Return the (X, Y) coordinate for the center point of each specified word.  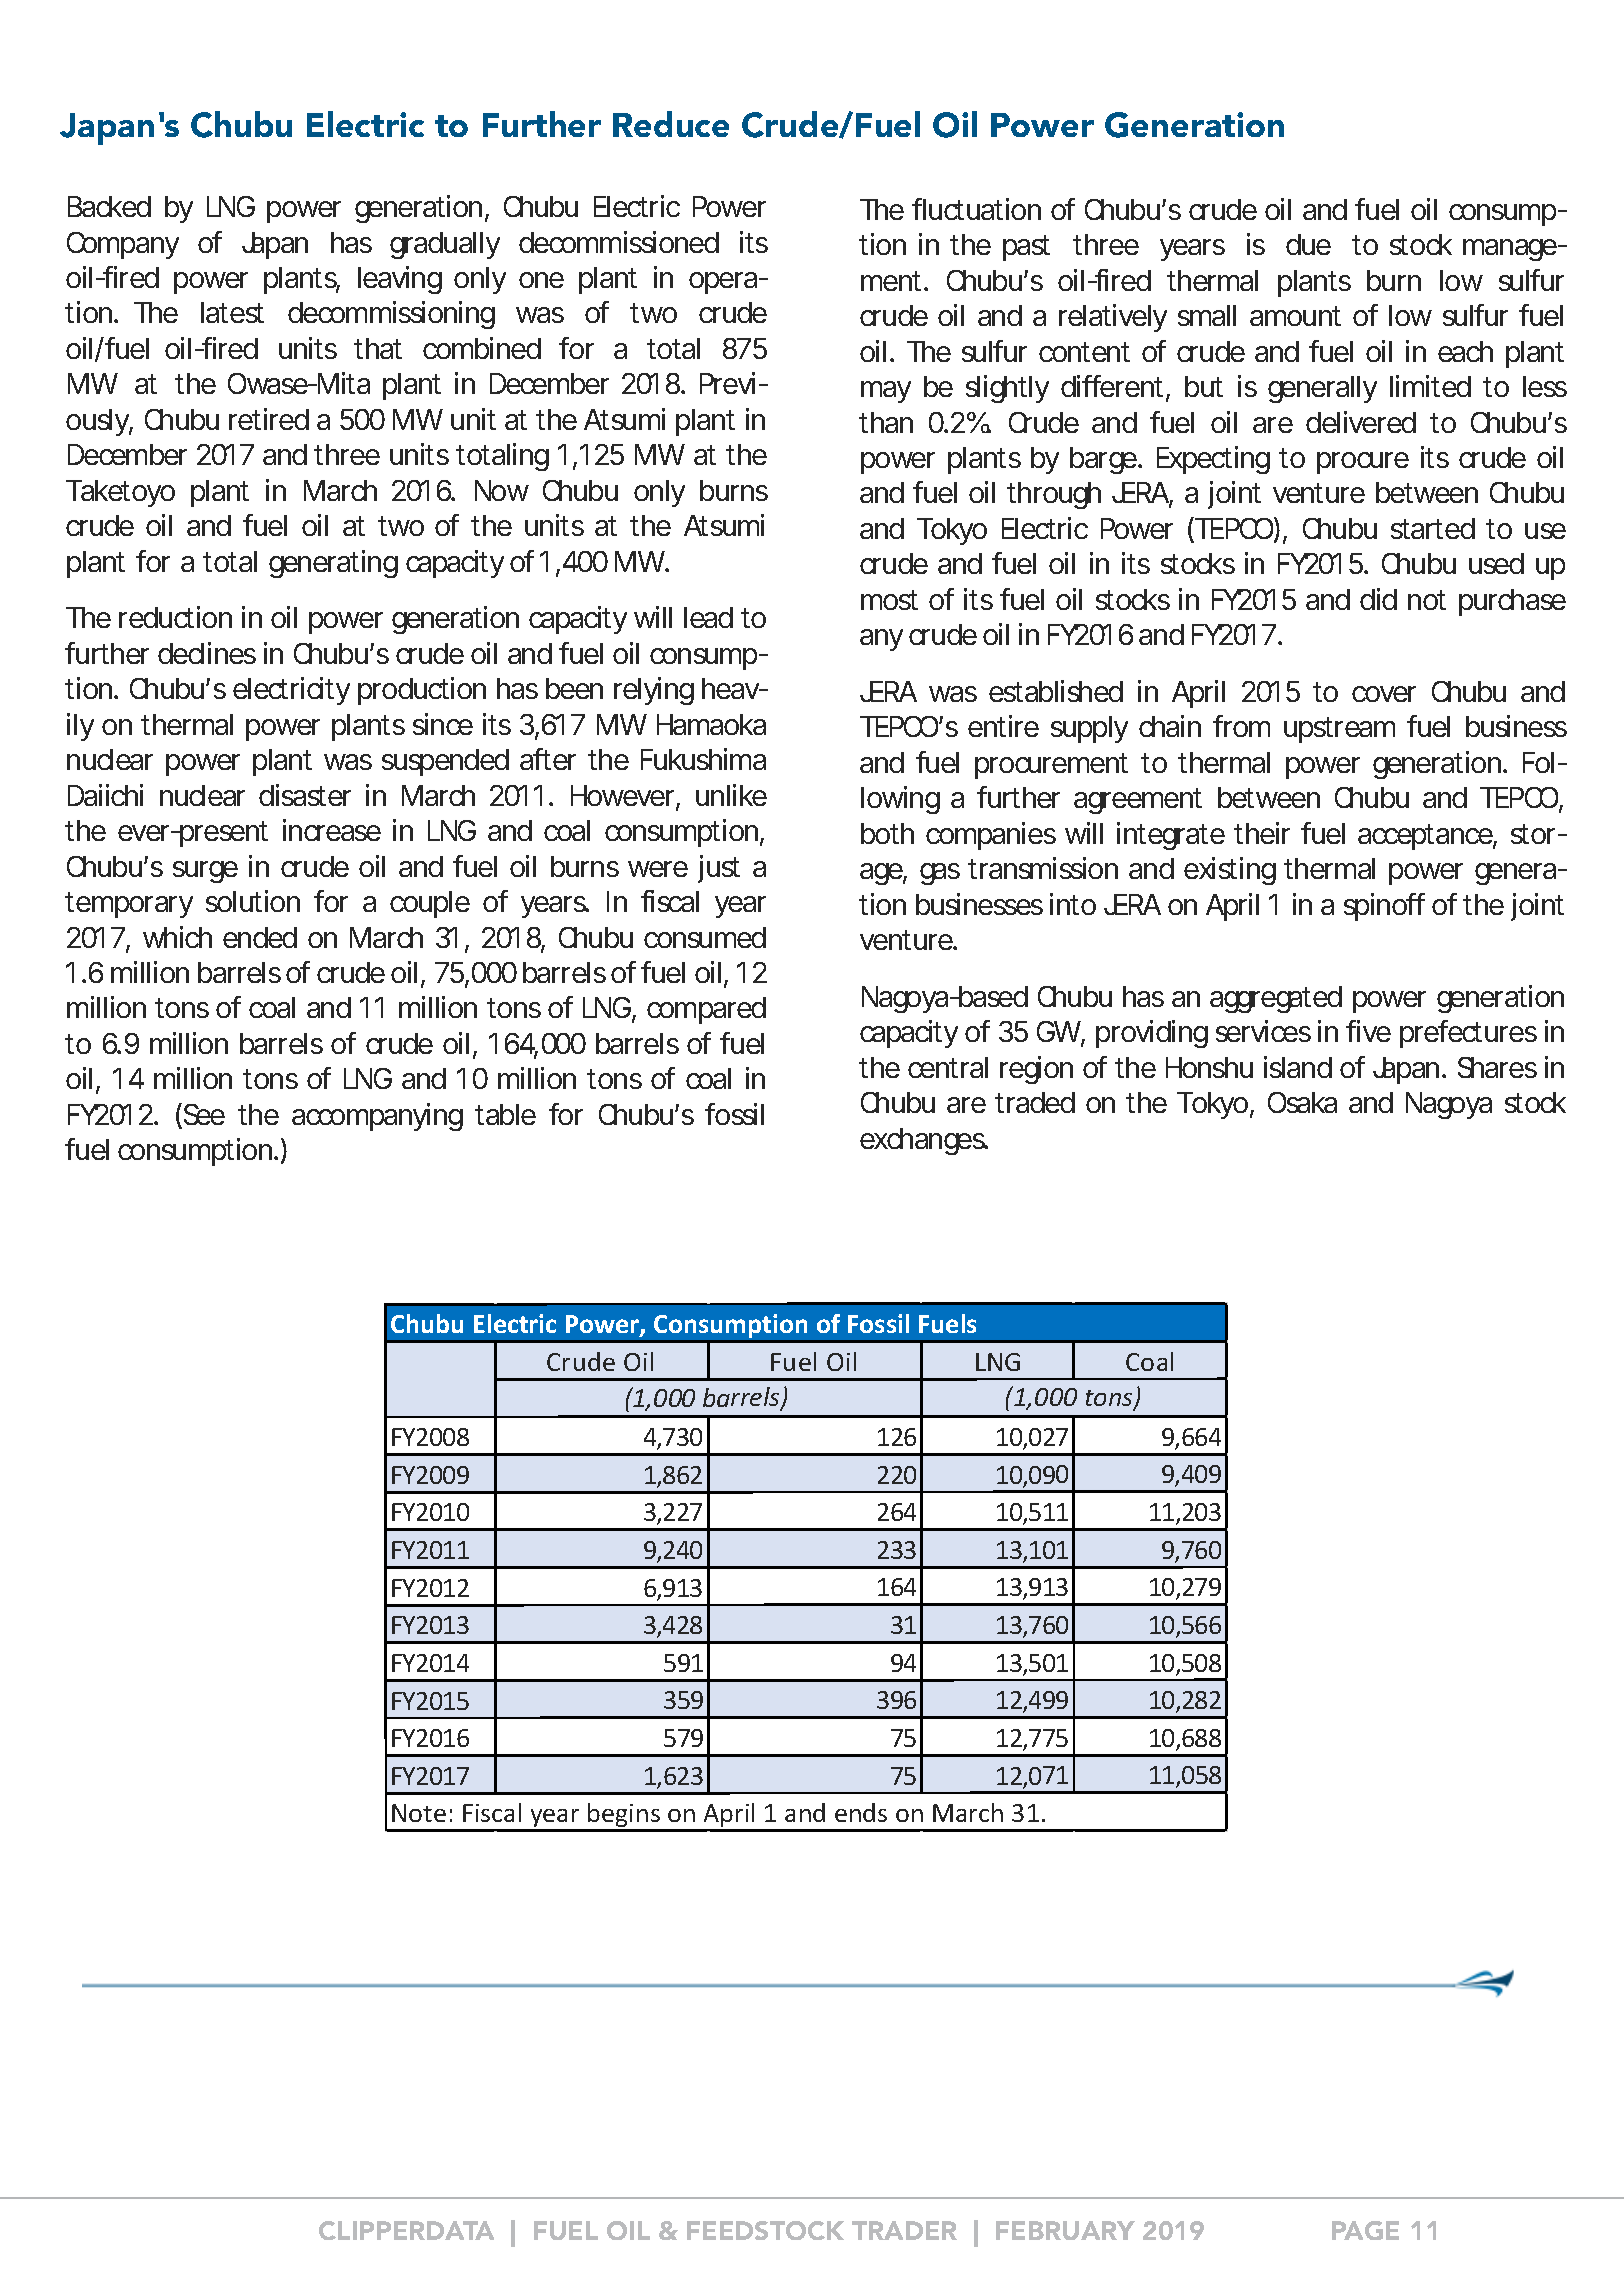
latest (232, 312)
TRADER (904, 2230)
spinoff (1384, 907)
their (1262, 833)
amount (1295, 316)
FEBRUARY (1065, 2230)
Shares (1497, 1067)
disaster (305, 795)
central (948, 1067)
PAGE (1365, 2230)
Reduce (671, 124)
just (719, 869)
